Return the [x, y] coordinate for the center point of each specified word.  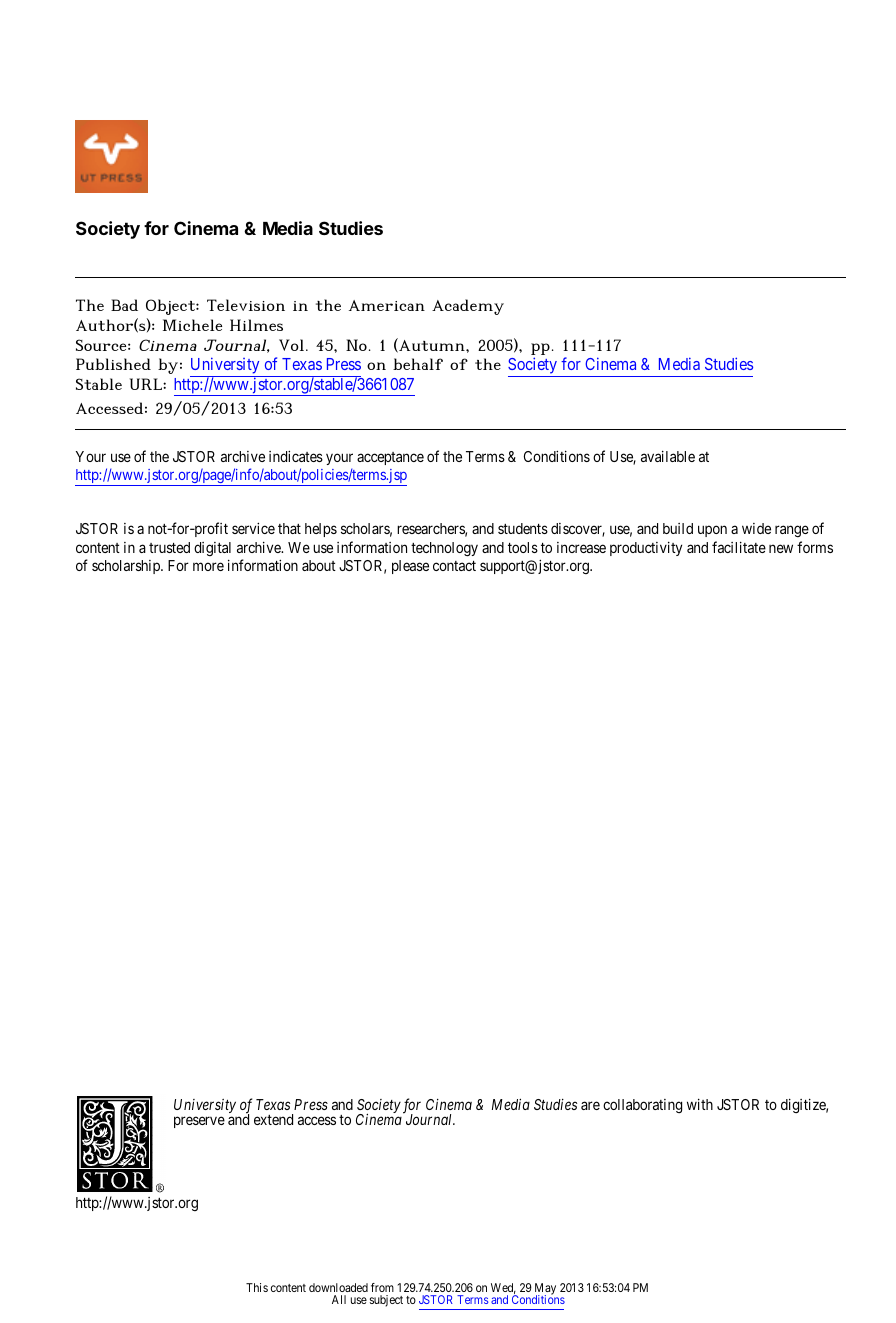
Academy [468, 307]
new [781, 548]
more [208, 566]
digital [212, 549]
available [668, 456]
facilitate [739, 547]
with [700, 1104]
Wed [503, 1288]
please [410, 567]
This [257, 1287]
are [590, 1105]
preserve [199, 1122]
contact [454, 566]
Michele [192, 325]
